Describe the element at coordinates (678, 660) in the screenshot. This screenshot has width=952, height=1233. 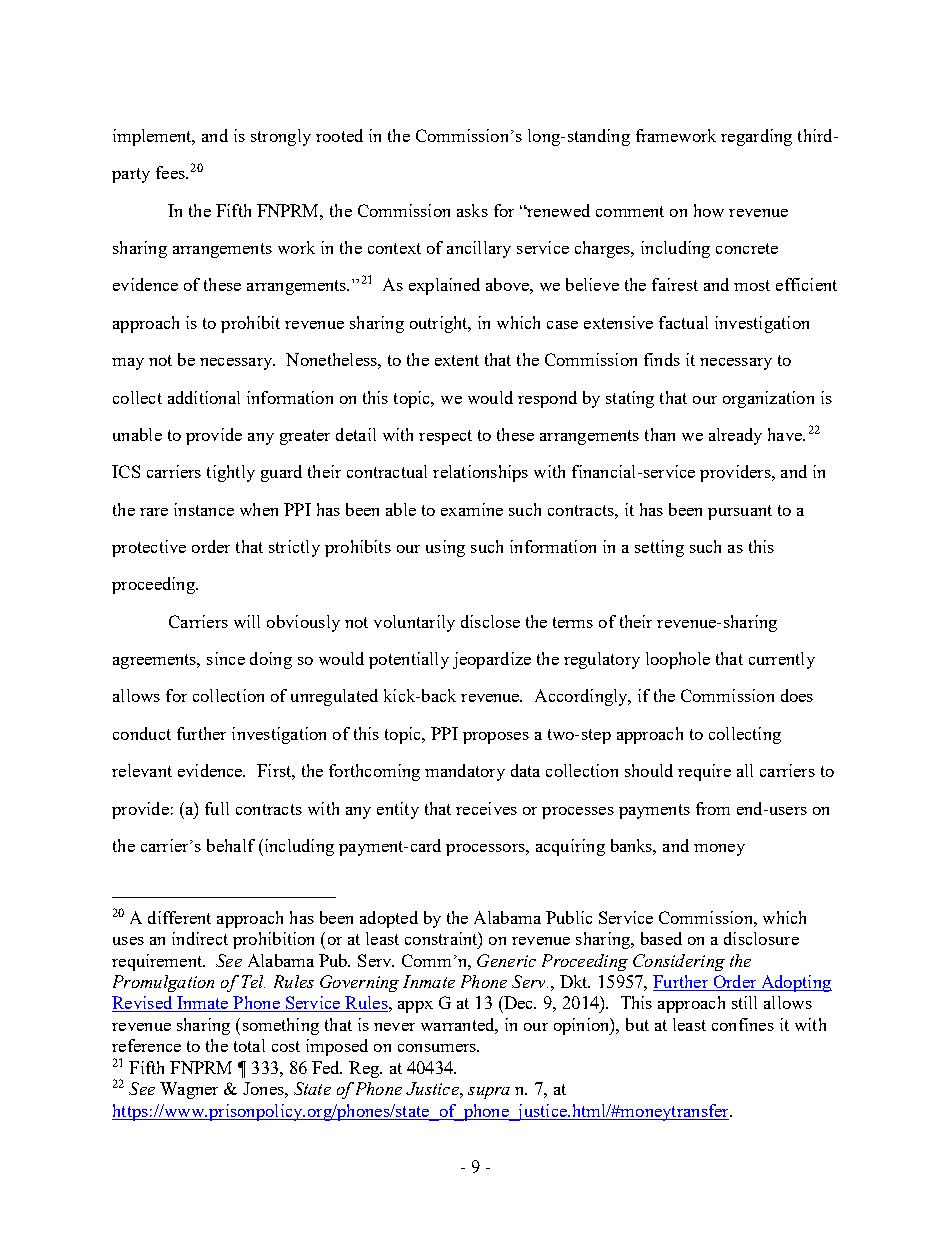
I see `loophole` at that location.
